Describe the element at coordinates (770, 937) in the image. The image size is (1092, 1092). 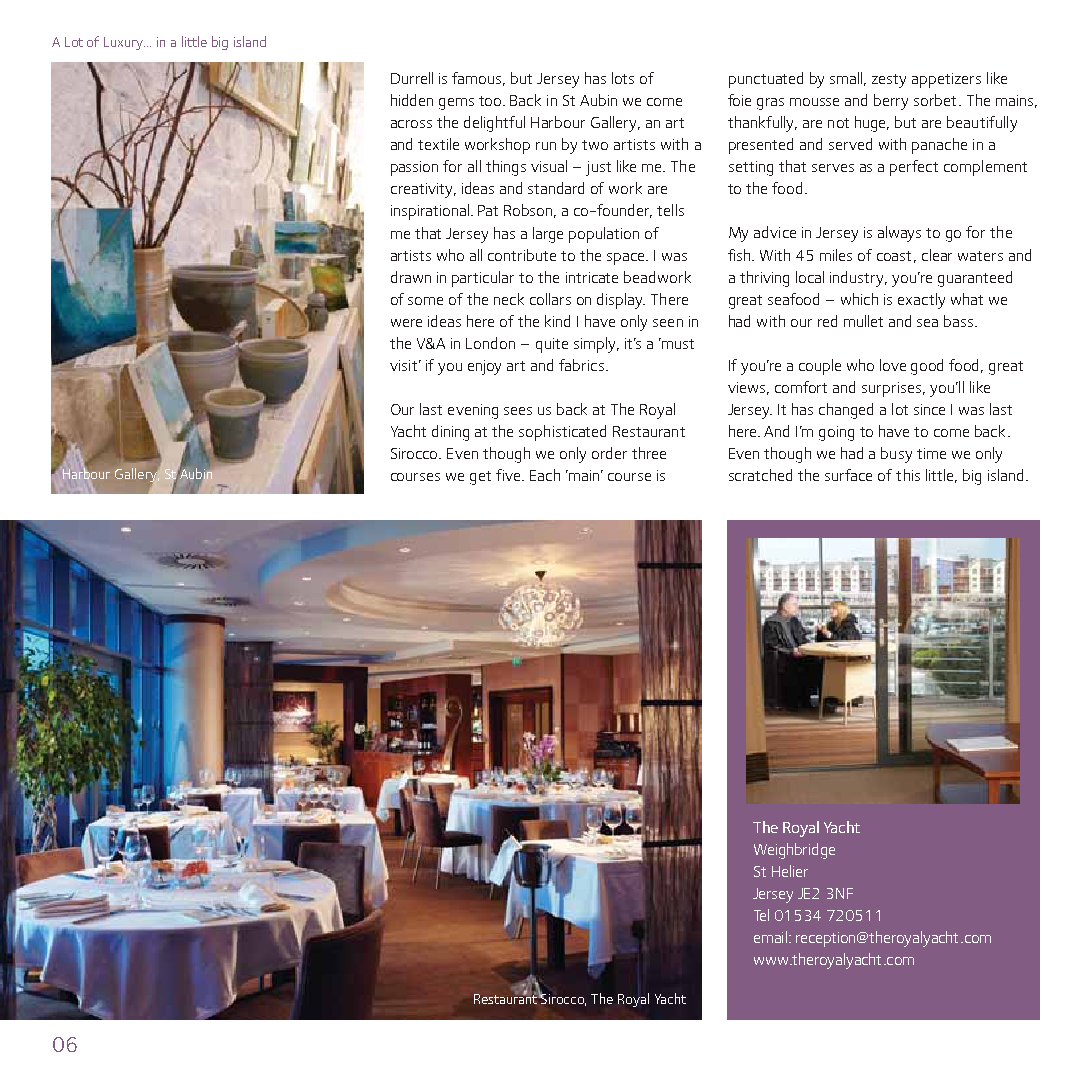
I see `email` at that location.
